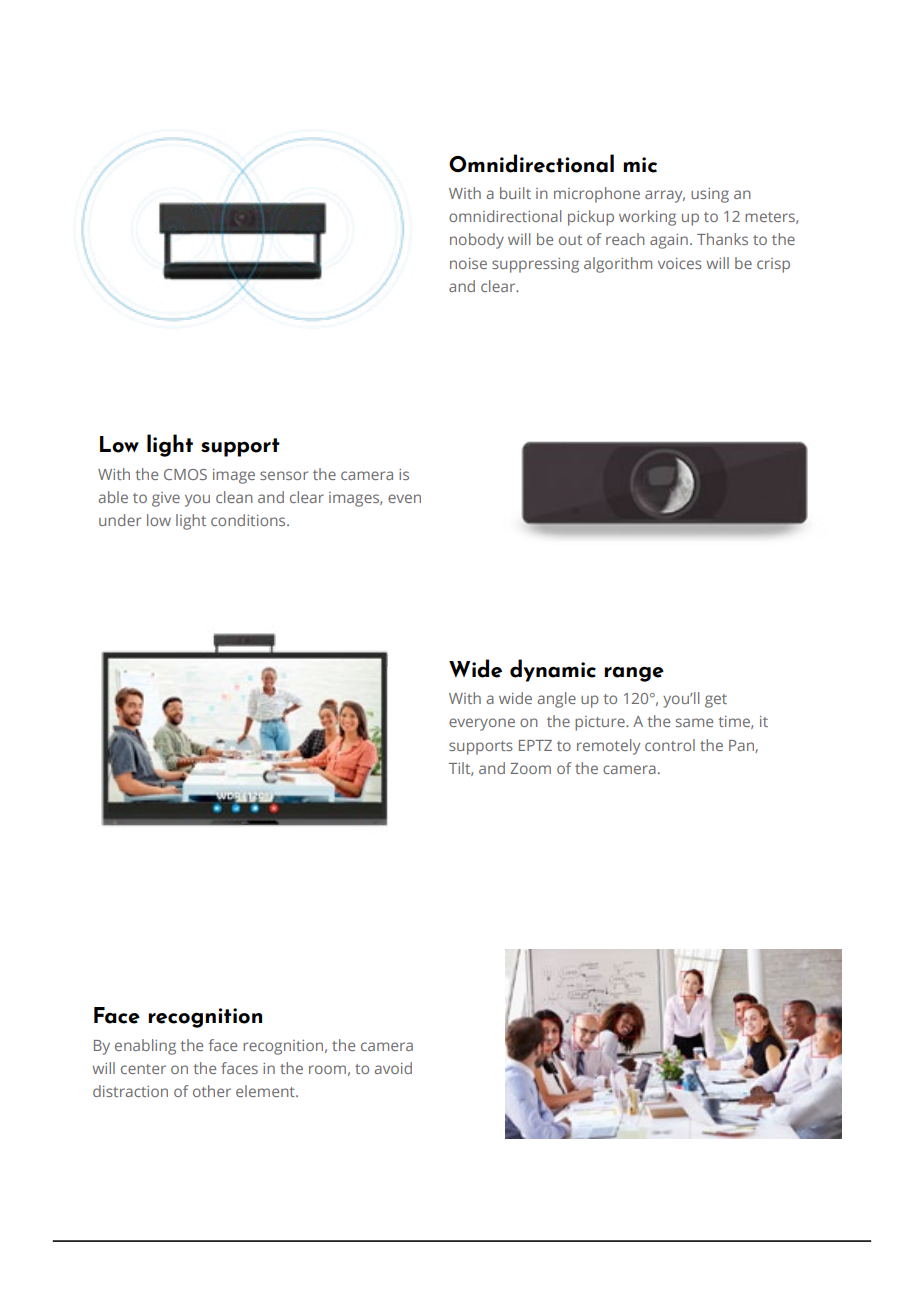 The width and height of the screenshot is (924, 1308). I want to click on nobody, so click(477, 241).
